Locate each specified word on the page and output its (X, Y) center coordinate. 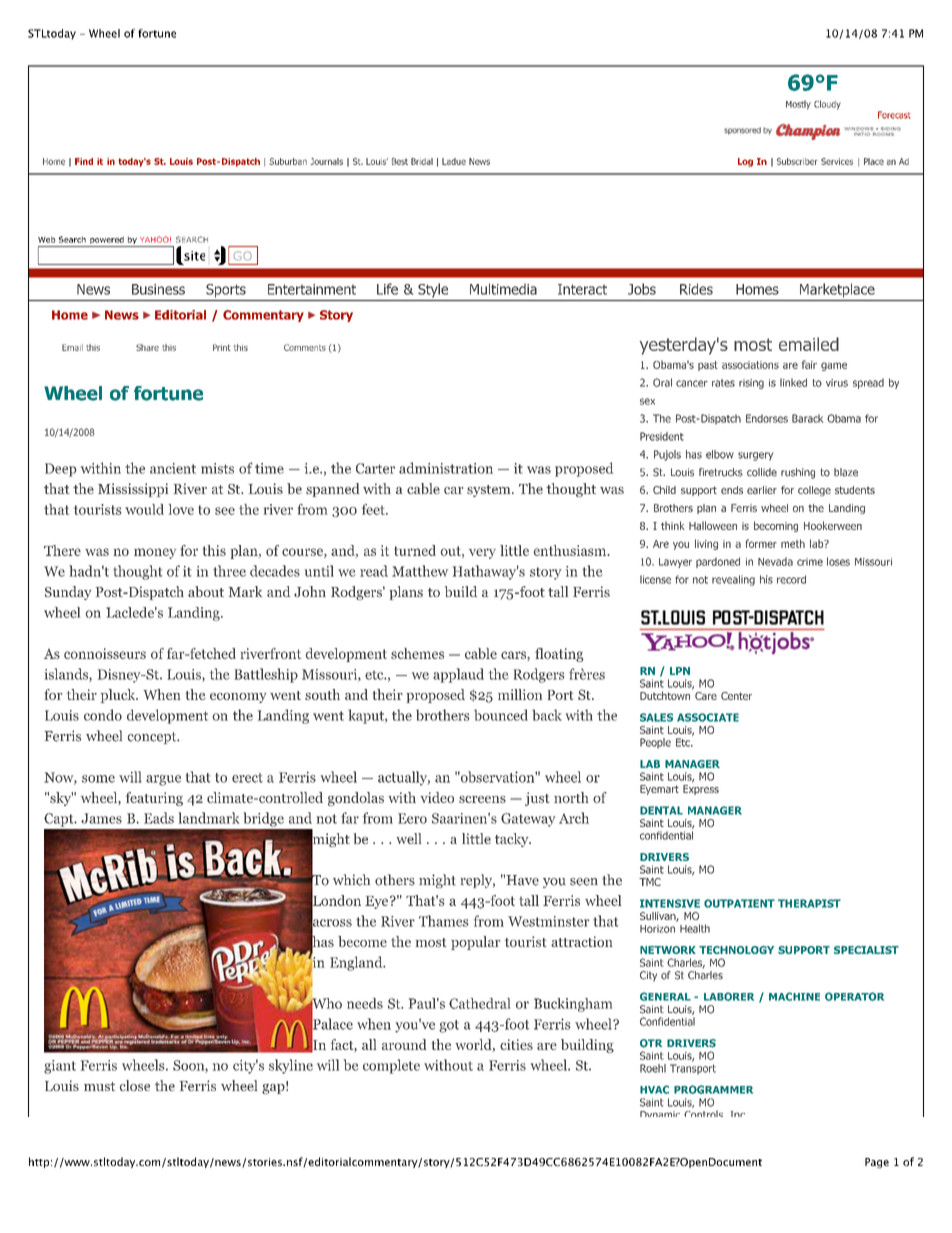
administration (446, 468)
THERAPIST (809, 903)
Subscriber (797, 161)
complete (391, 1066)
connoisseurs (105, 653)
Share (147, 347)
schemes (417, 653)
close (134, 1085)
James (101, 818)
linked (793, 382)
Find (84, 161)
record (791, 579)
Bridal (422, 161)
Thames (444, 921)
